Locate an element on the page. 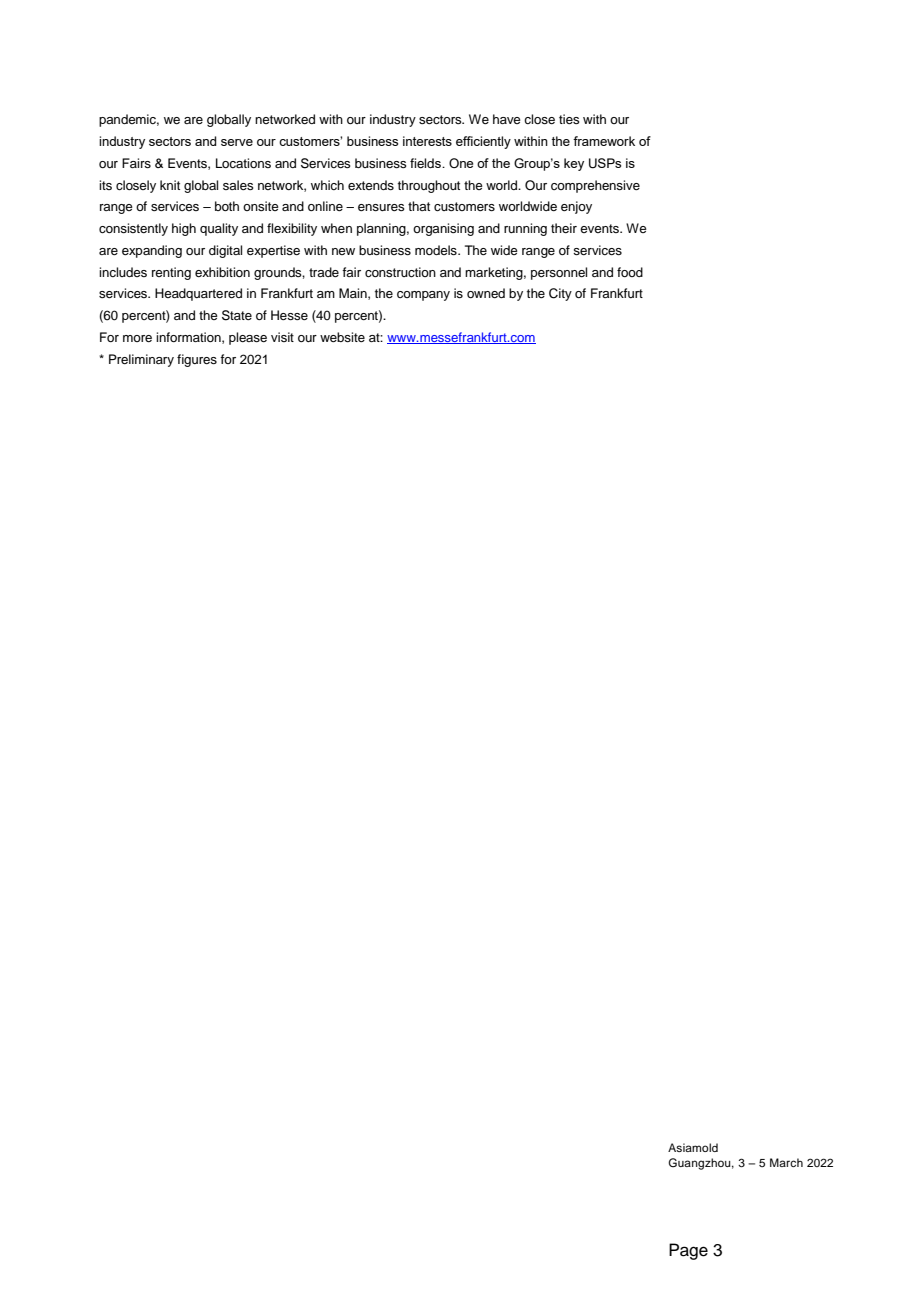 The image size is (924, 1308). knit is located at coordinates (170, 185).
